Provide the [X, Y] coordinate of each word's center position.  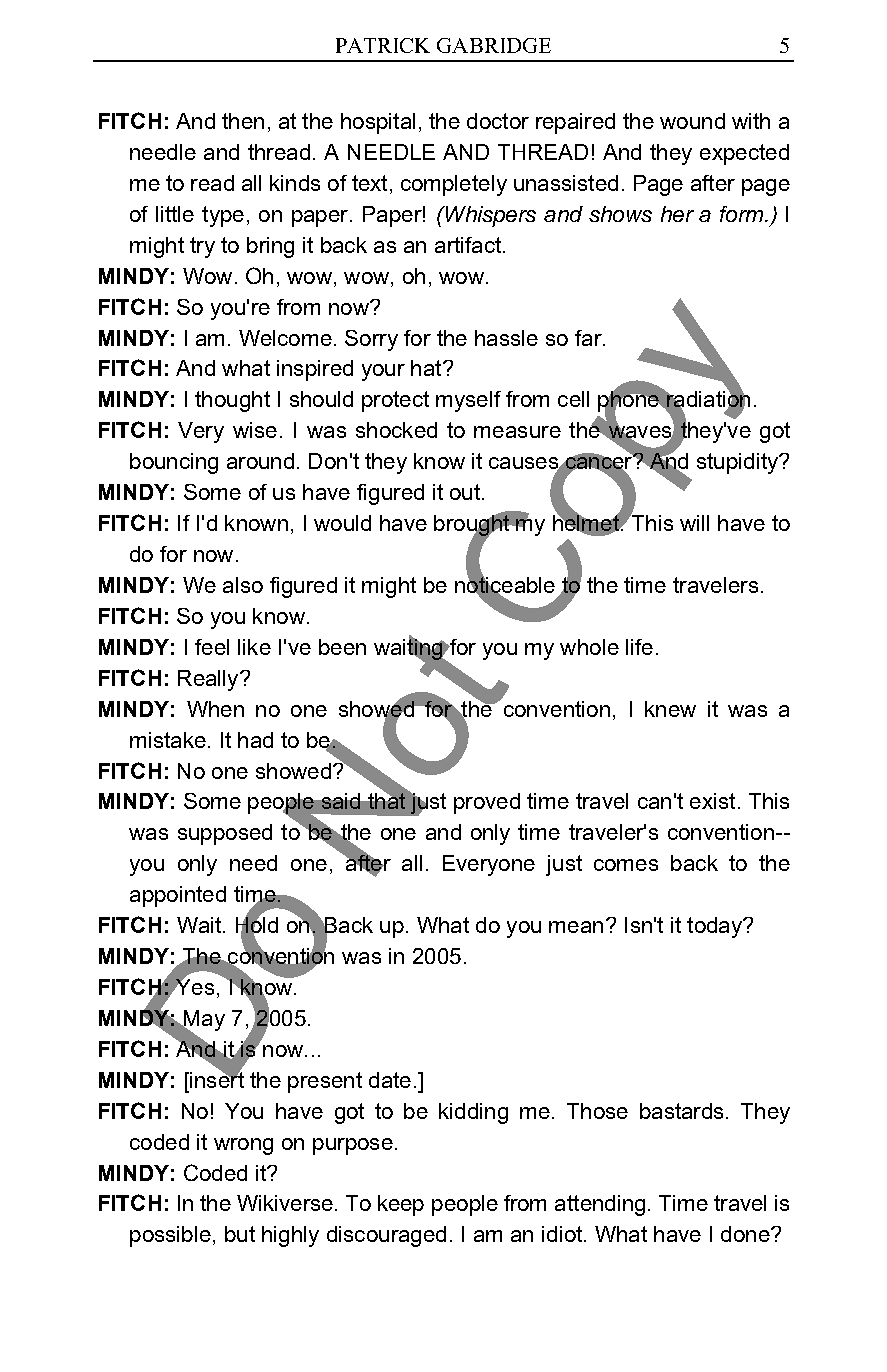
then [243, 121]
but [240, 1234]
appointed [178, 896]
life [639, 647]
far [589, 338]
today [715, 927]
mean [576, 927]
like [254, 647]
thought [232, 401]
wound [692, 121]
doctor [498, 121]
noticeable [505, 585]
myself [468, 401]
